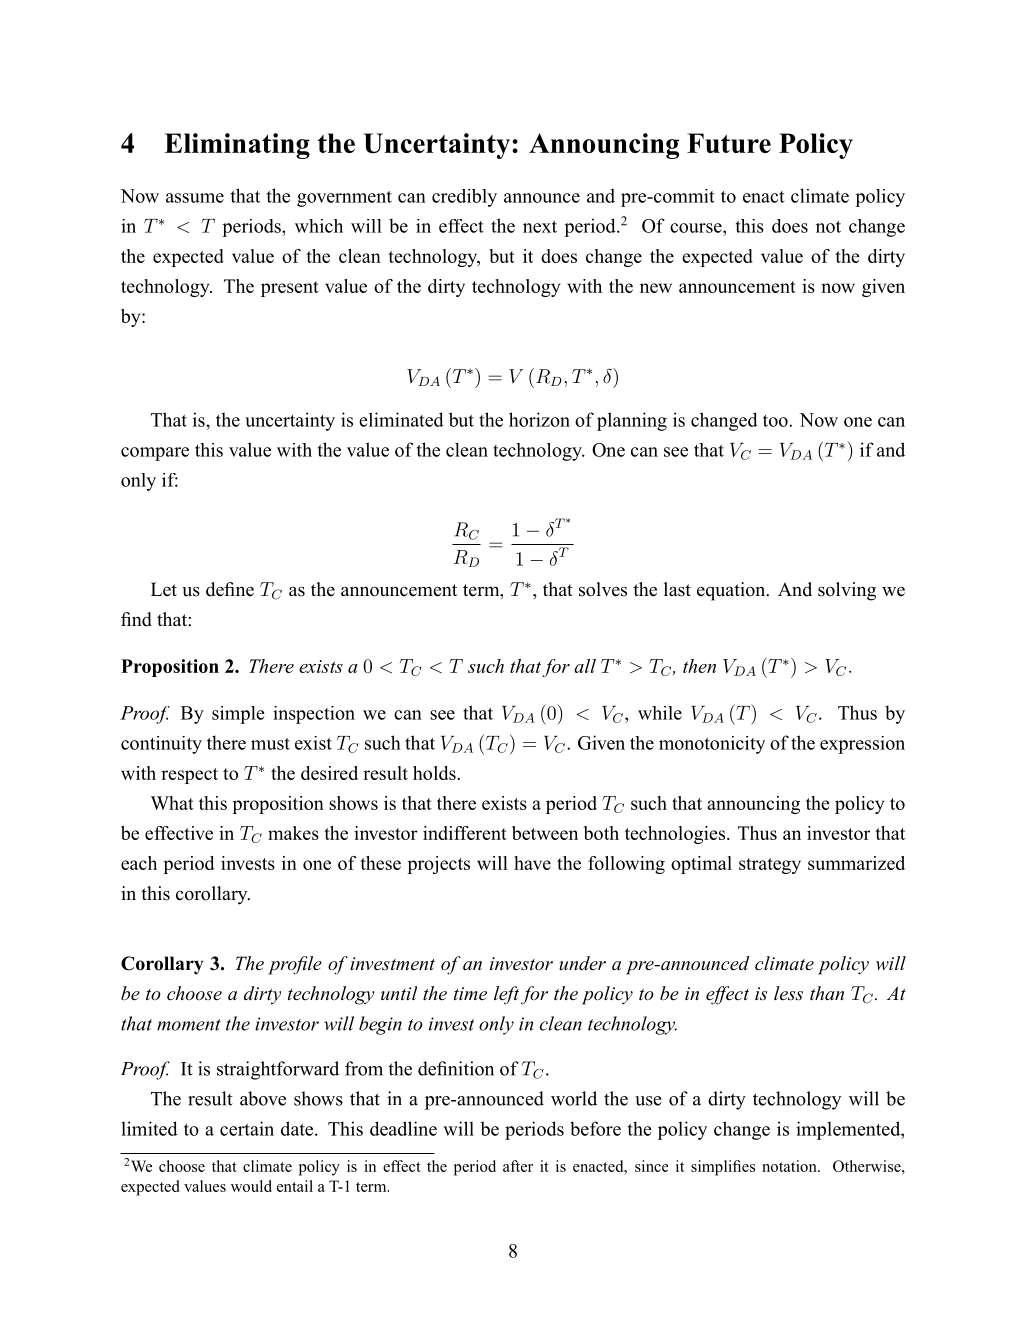 This screenshot has height=1328, width=1026. What do you see at coordinates (172, 803) in the screenshot?
I see `What` at bounding box center [172, 803].
